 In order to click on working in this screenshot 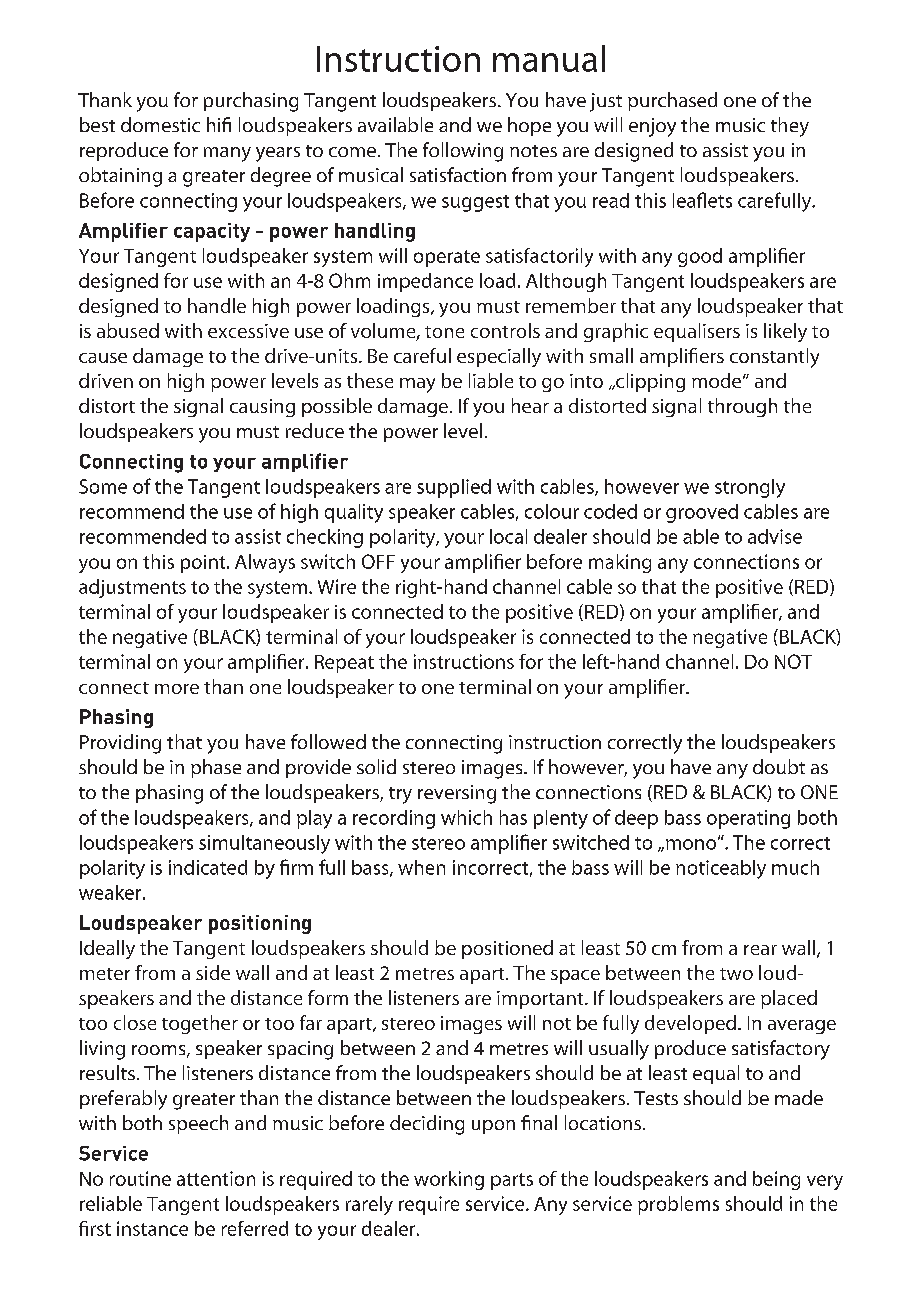, I will do `click(449, 1180)`.
